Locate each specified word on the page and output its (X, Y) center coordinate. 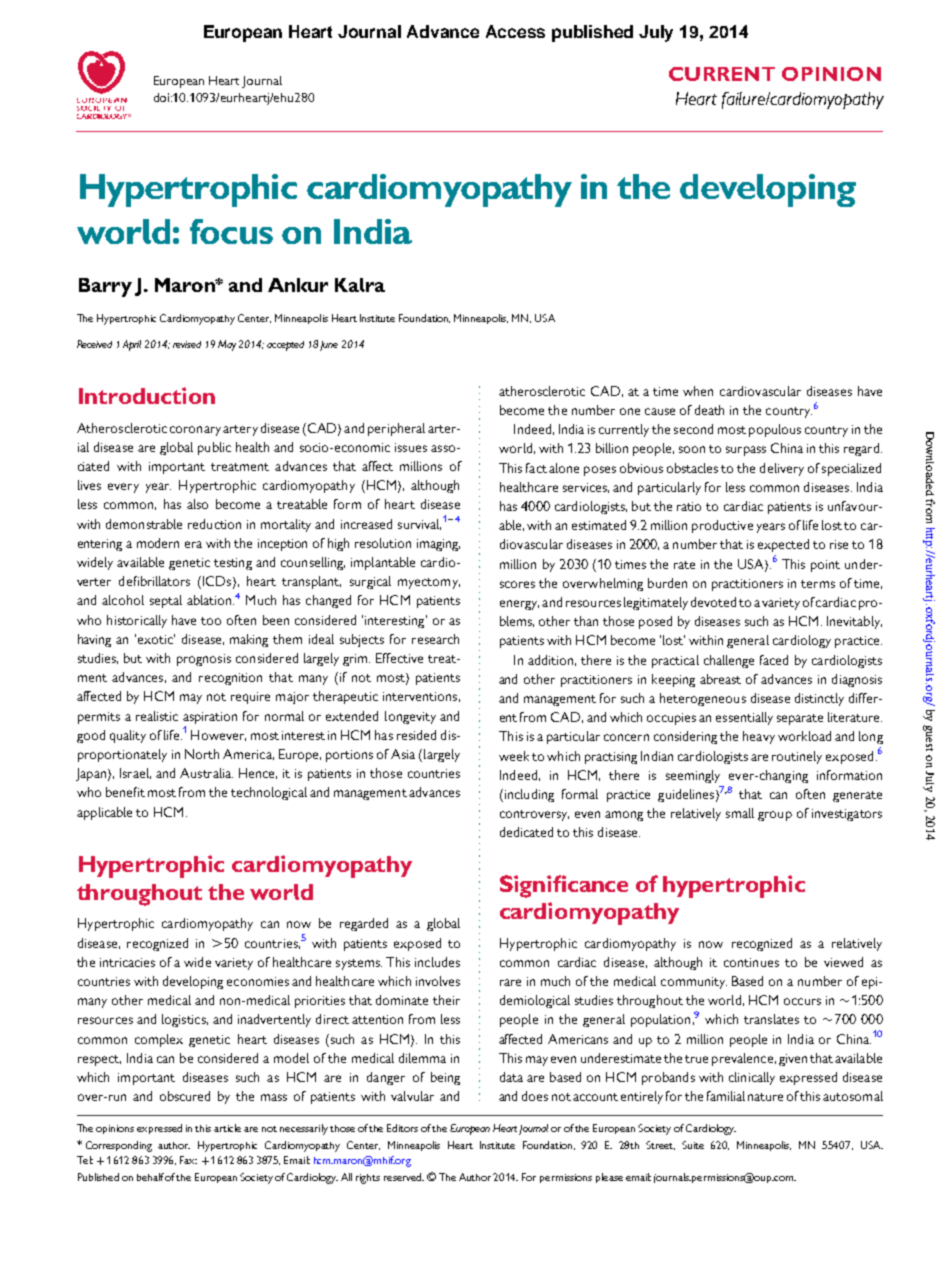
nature (765, 1097)
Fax (188, 1160)
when (698, 391)
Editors (402, 1128)
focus (231, 231)
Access (515, 31)
